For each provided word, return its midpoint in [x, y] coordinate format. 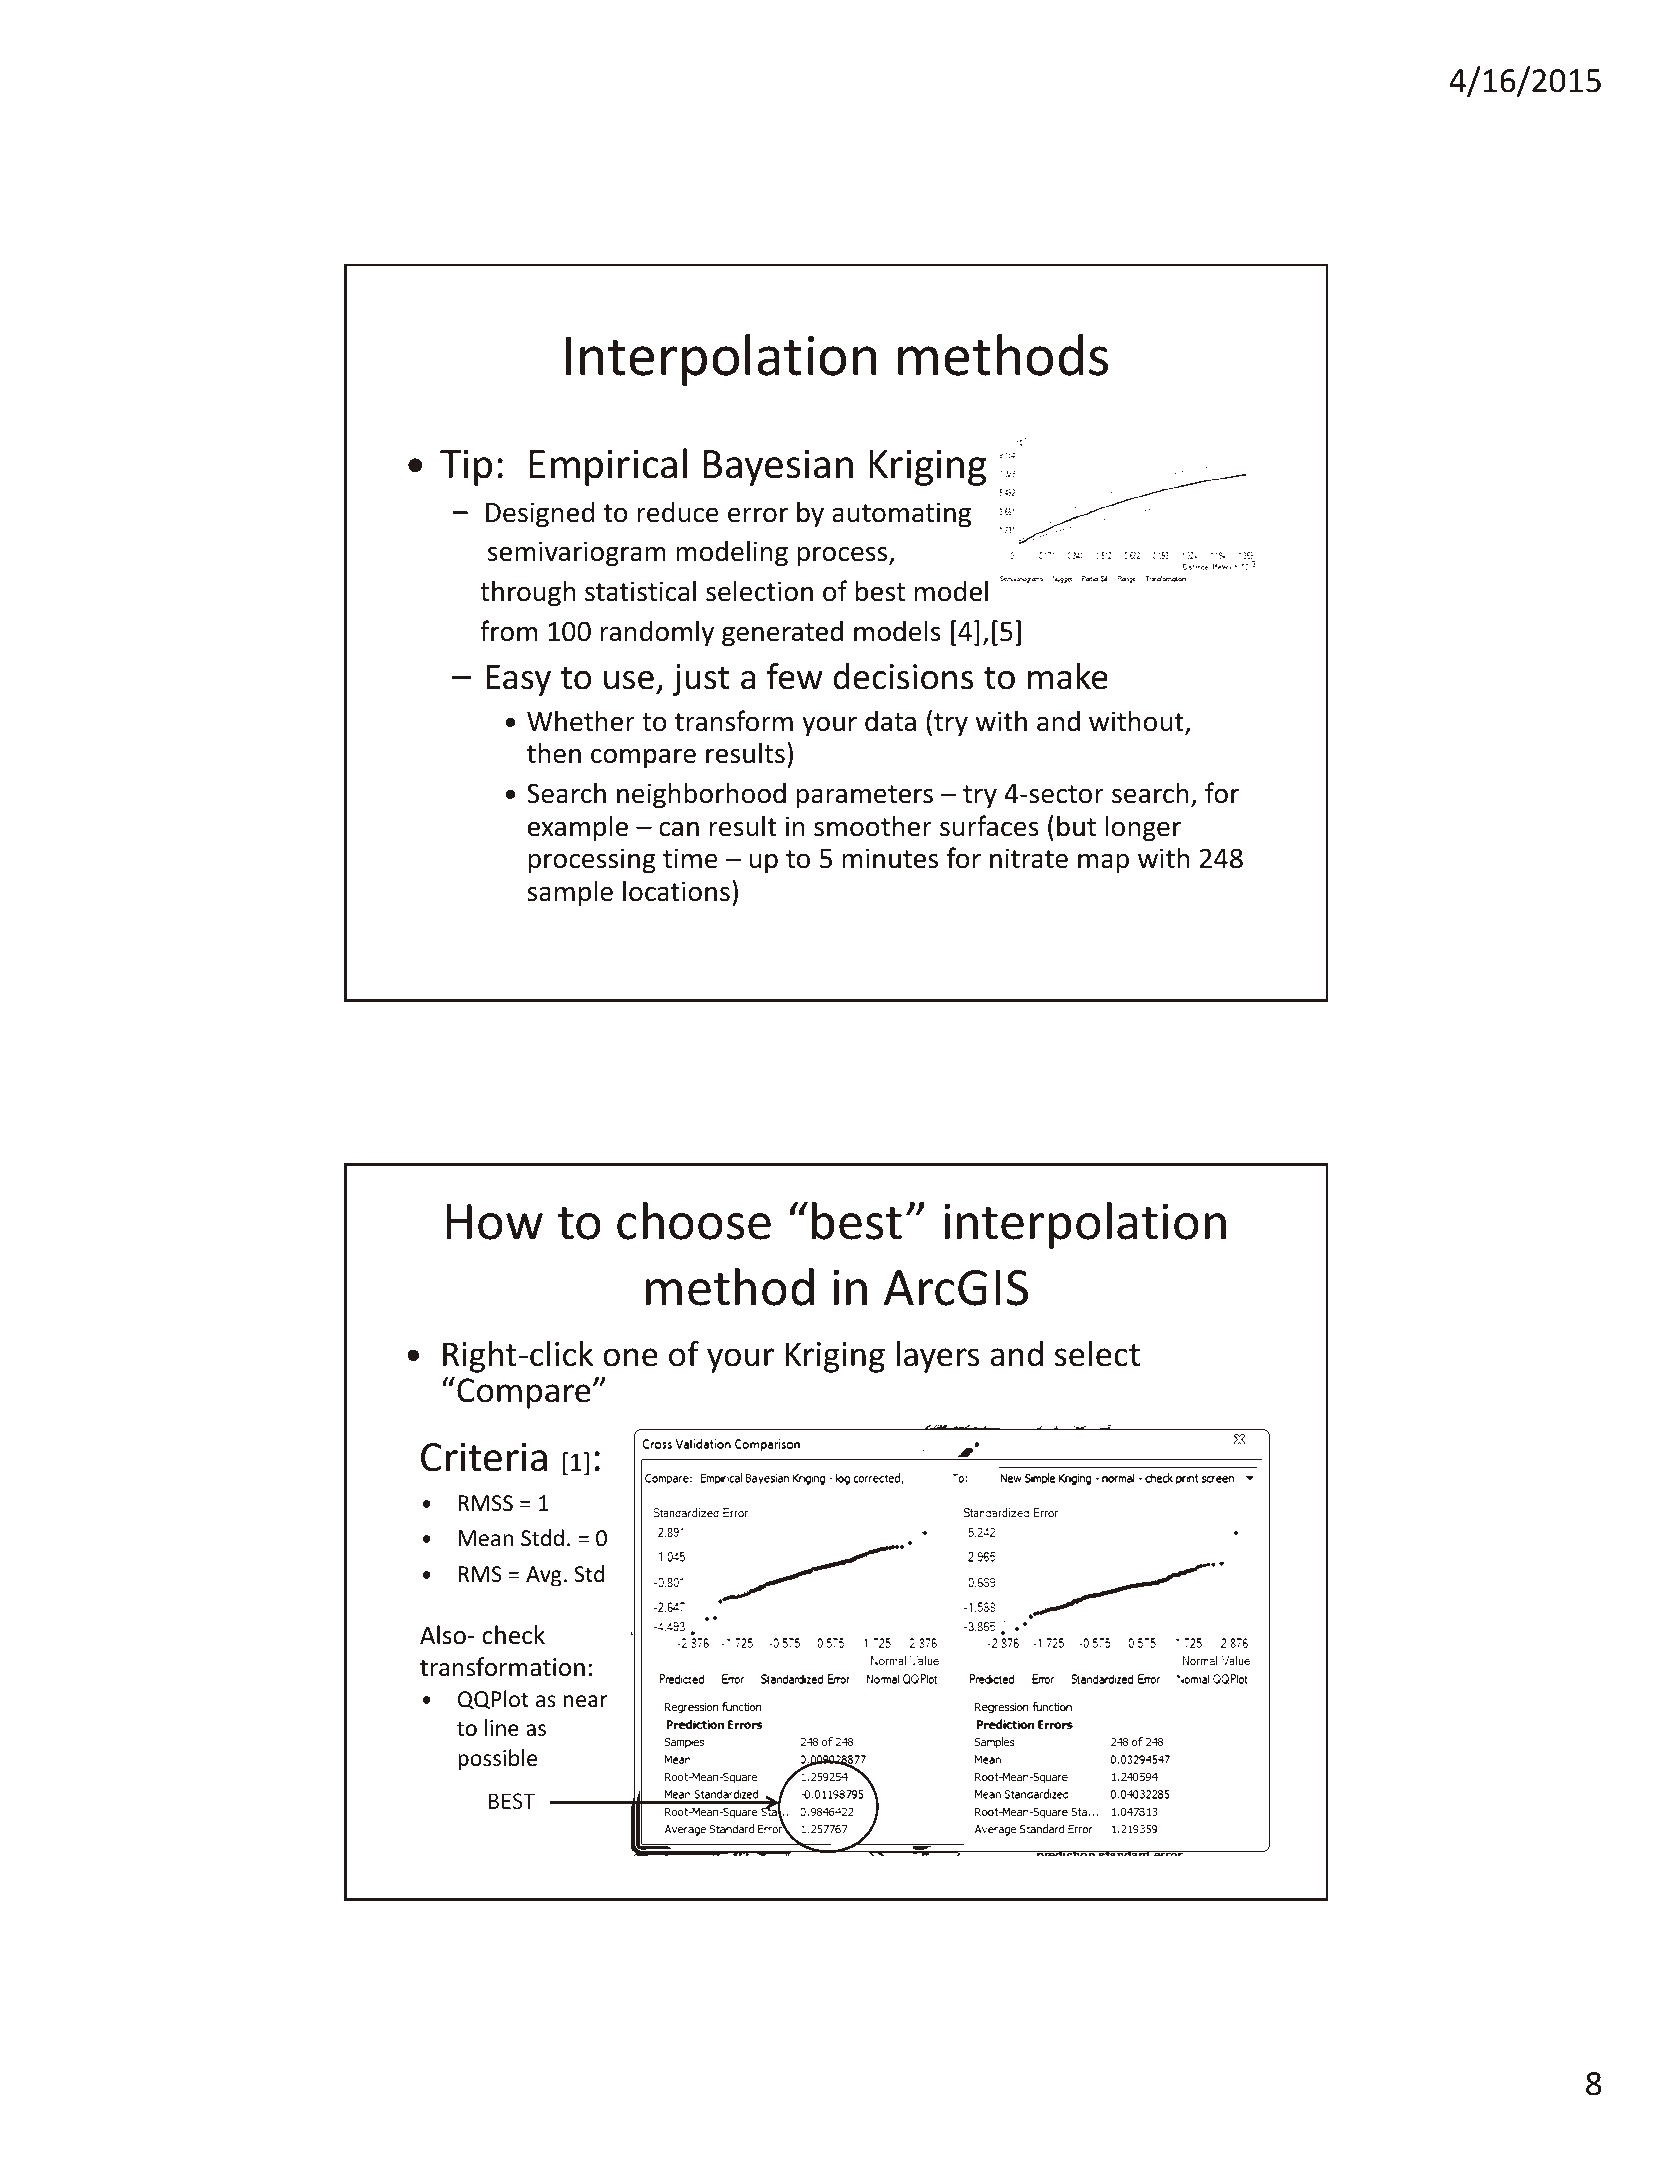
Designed [540, 514]
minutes [890, 858]
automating [901, 515]
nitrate [1029, 858]
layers [937, 1357]
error [758, 515]
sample [570, 893]
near [585, 1701]
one [630, 1357]
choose [694, 1221]
